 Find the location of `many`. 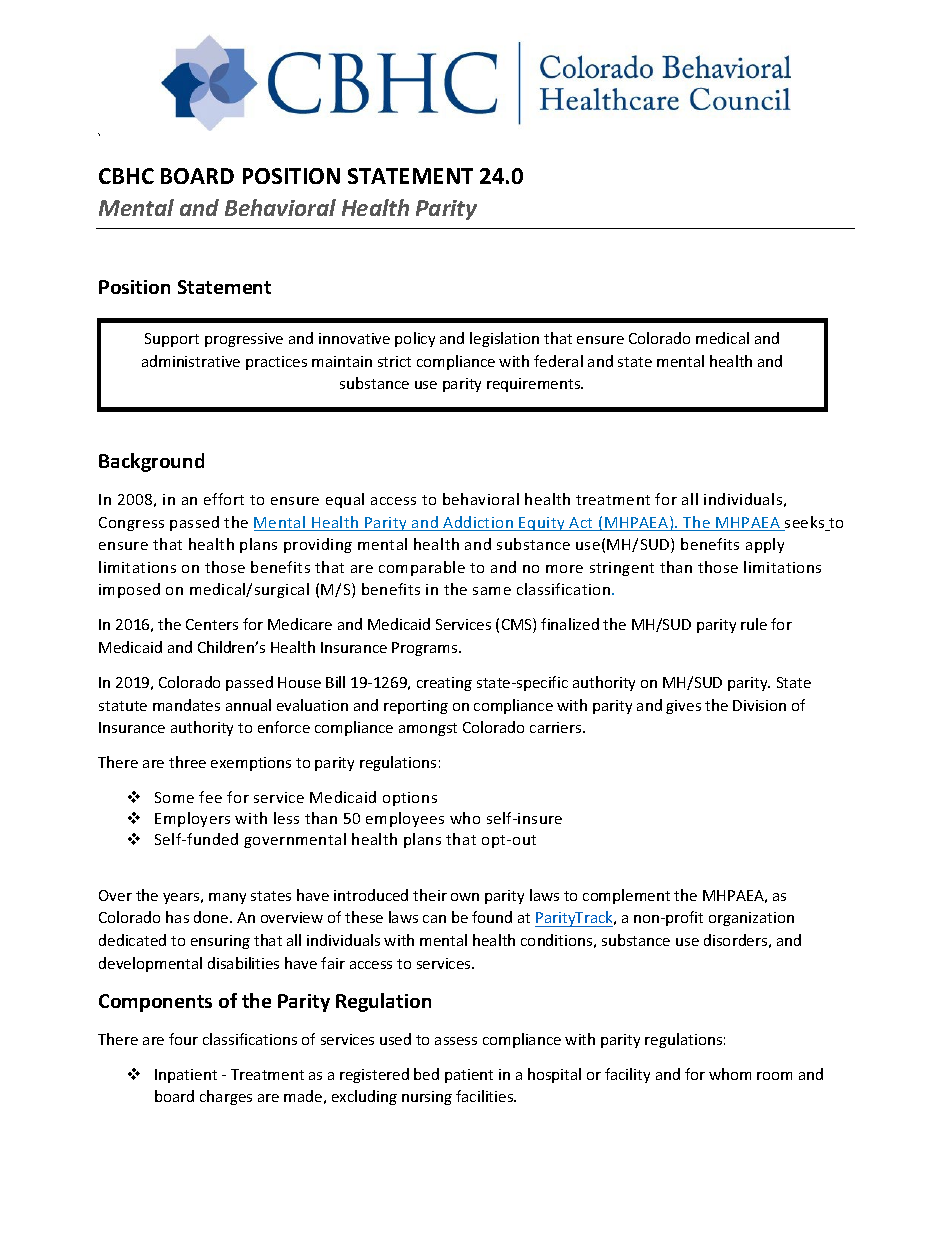

many is located at coordinates (227, 898).
